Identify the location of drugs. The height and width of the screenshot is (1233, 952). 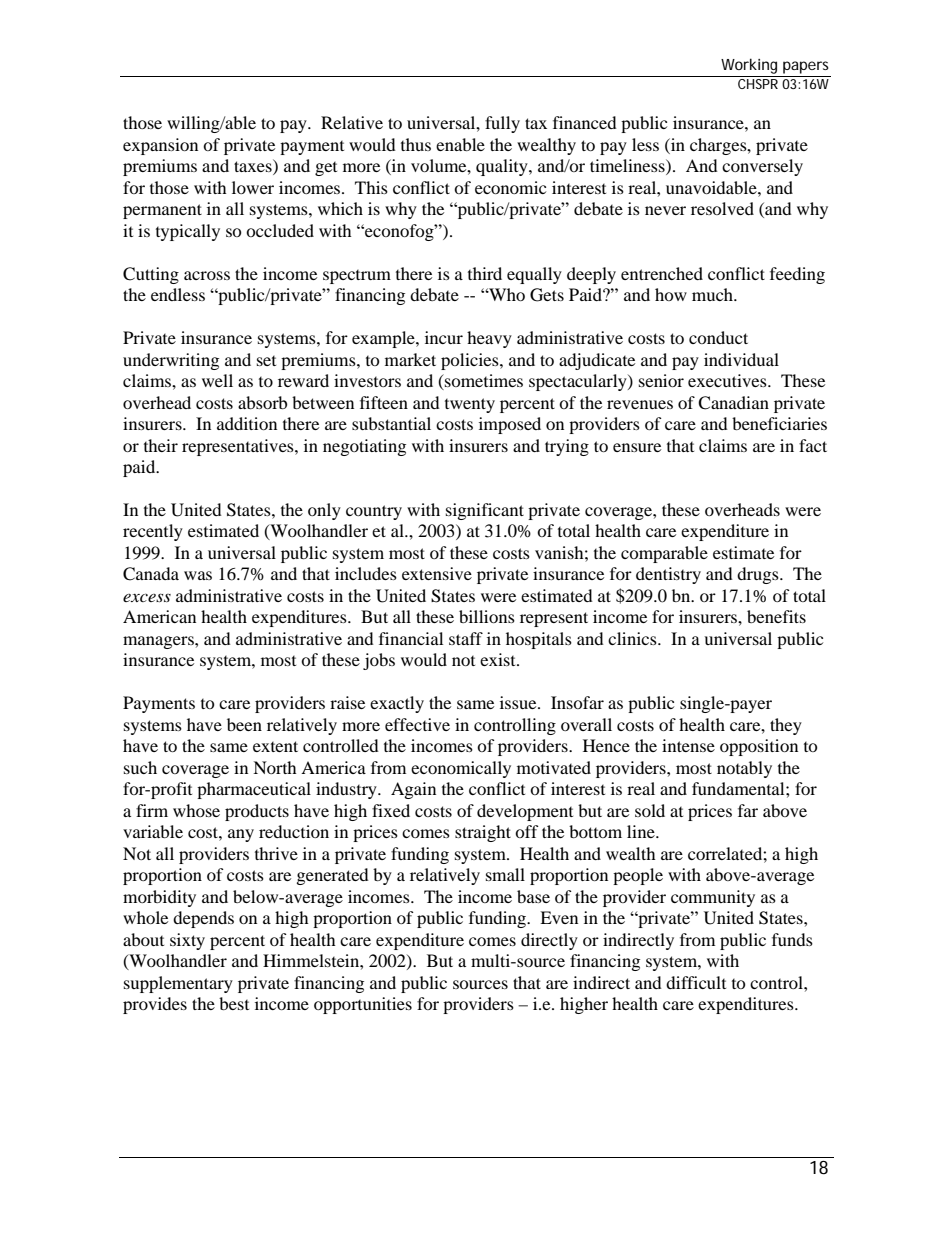
(759, 575).
